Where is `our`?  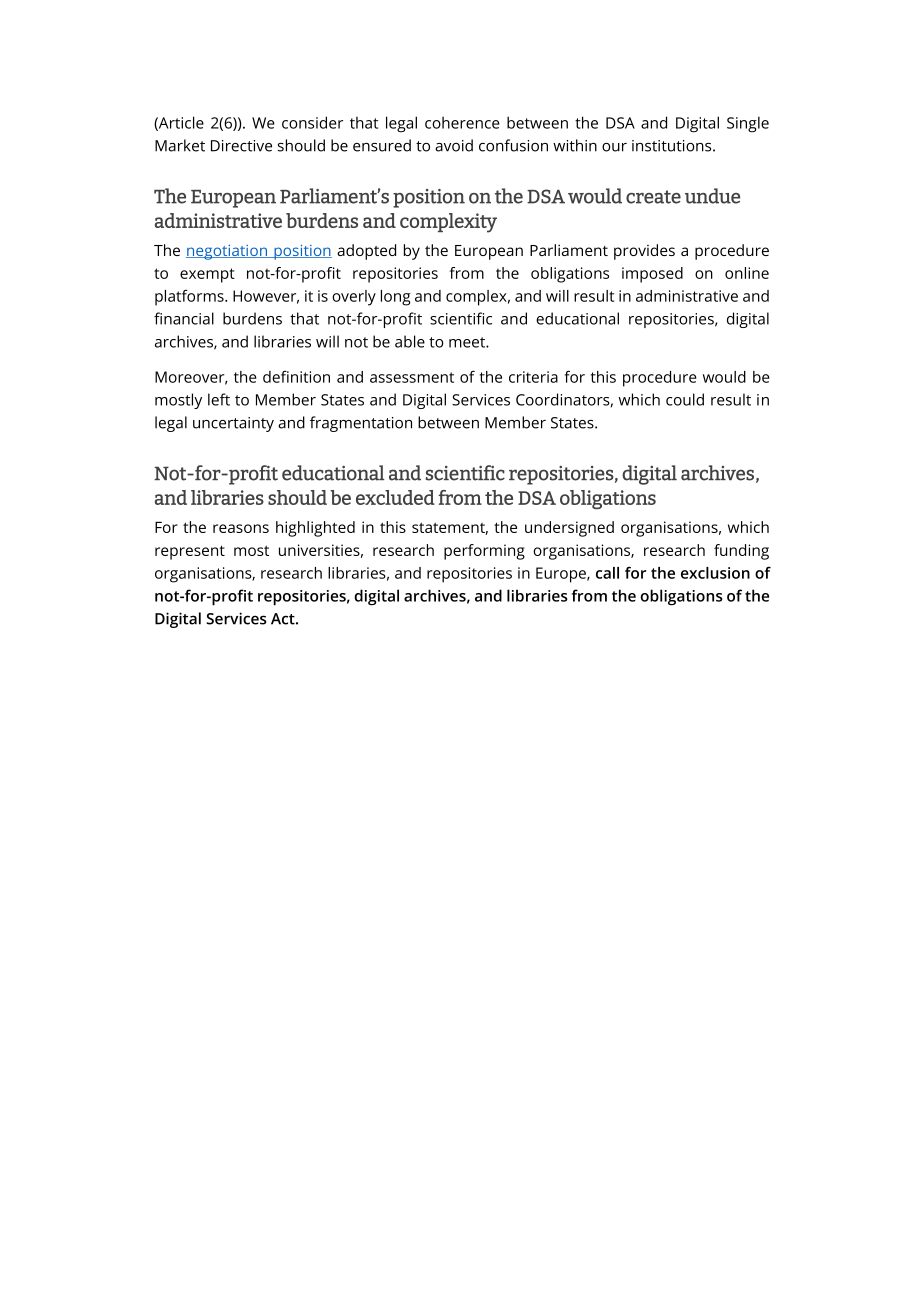
our is located at coordinates (614, 147).
